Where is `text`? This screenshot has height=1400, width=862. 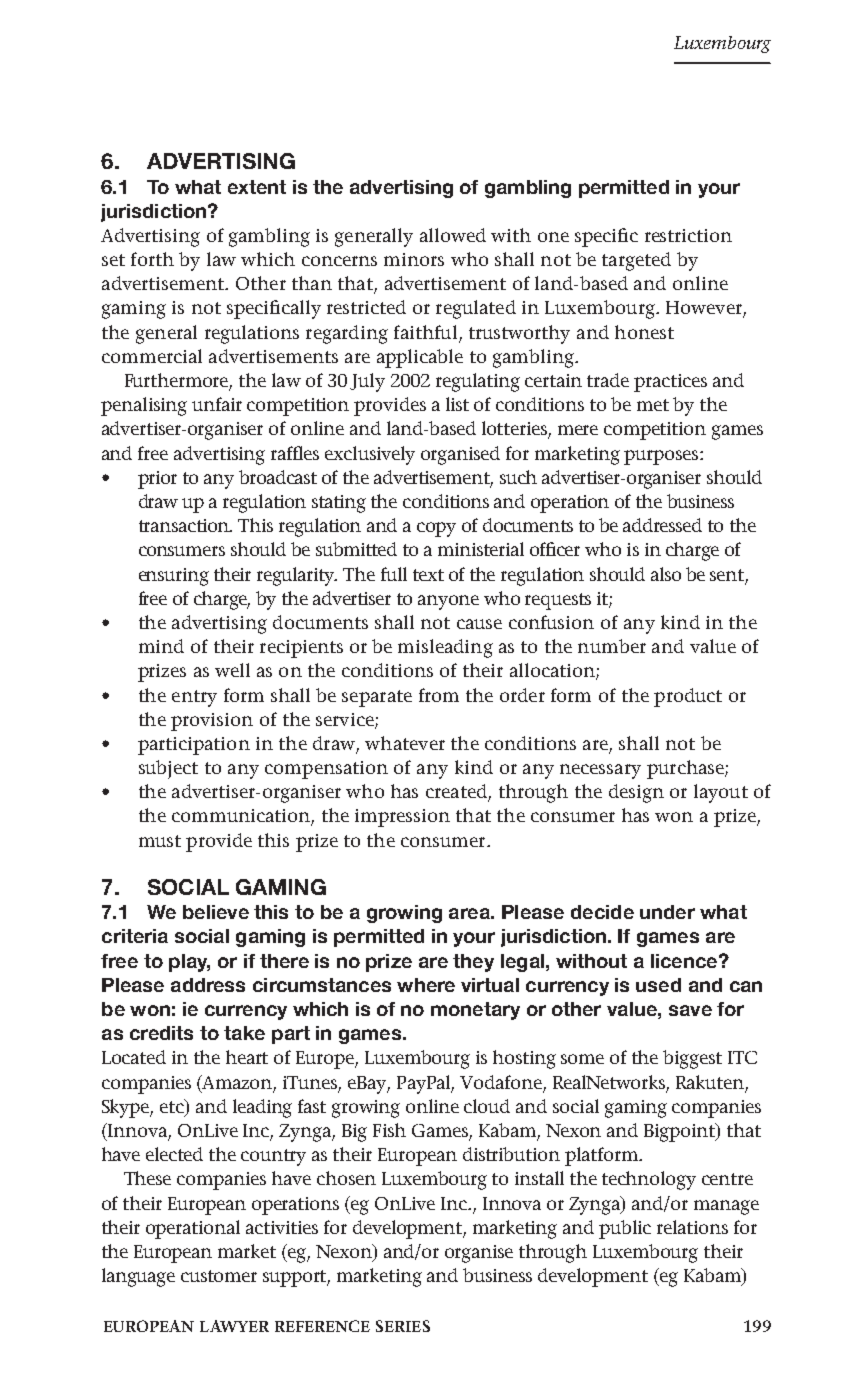 text is located at coordinates (428, 575).
